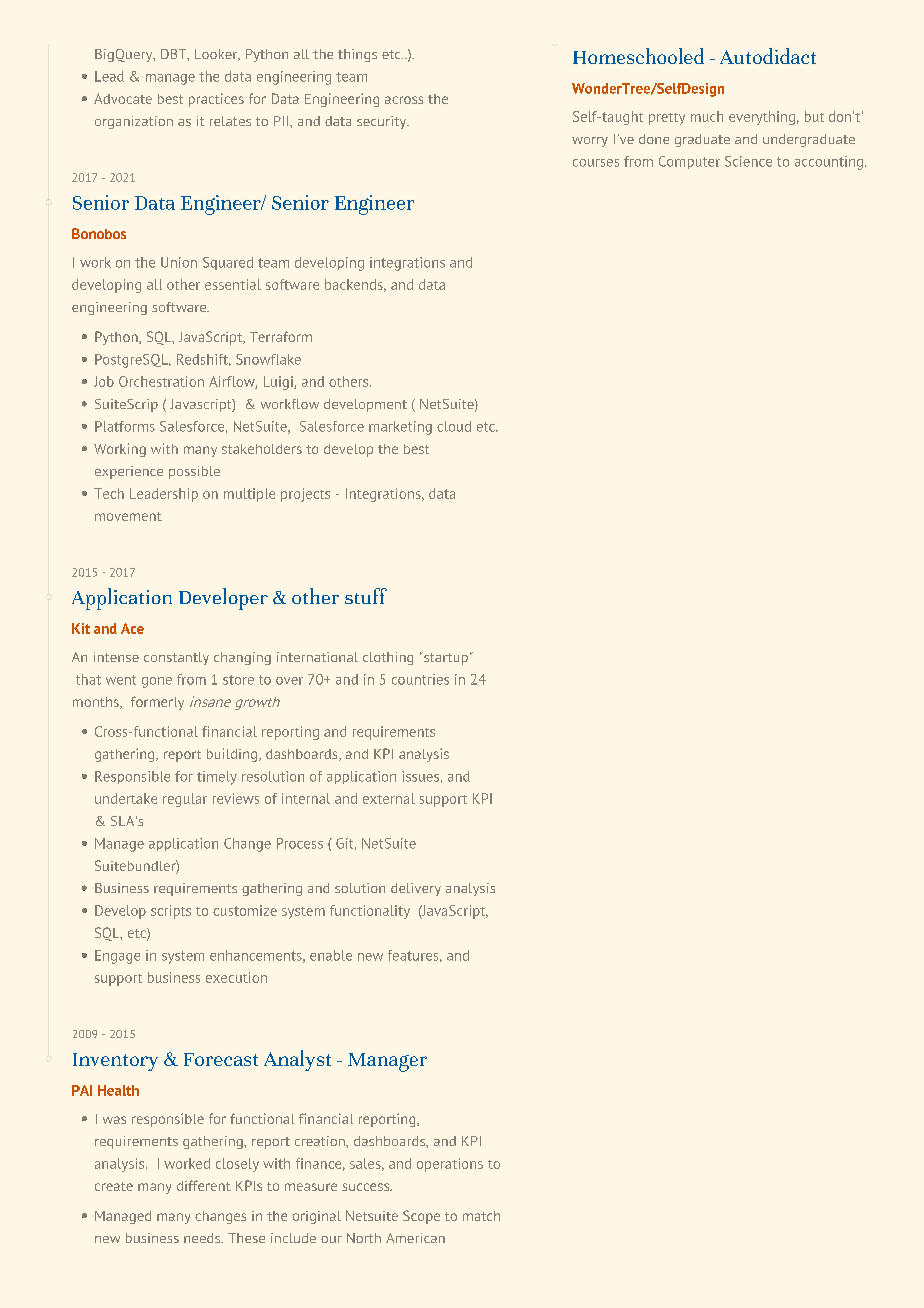 Image resolution: width=924 pixels, height=1308 pixels. Describe the element at coordinates (481, 1216) in the screenshot. I see `match` at that location.
